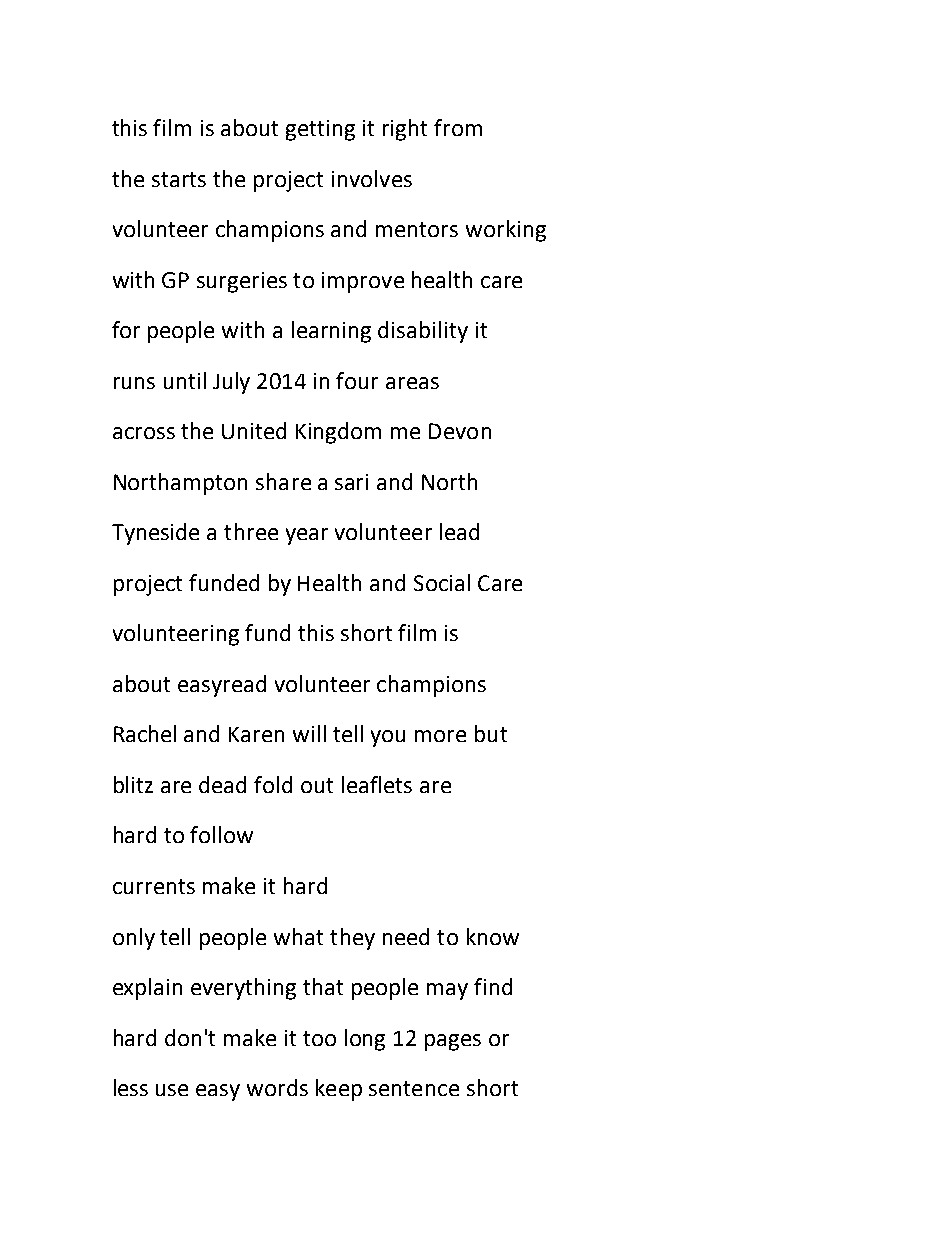 The image size is (952, 1233). Describe the element at coordinates (179, 179) in the page. I see `starts` at that location.
